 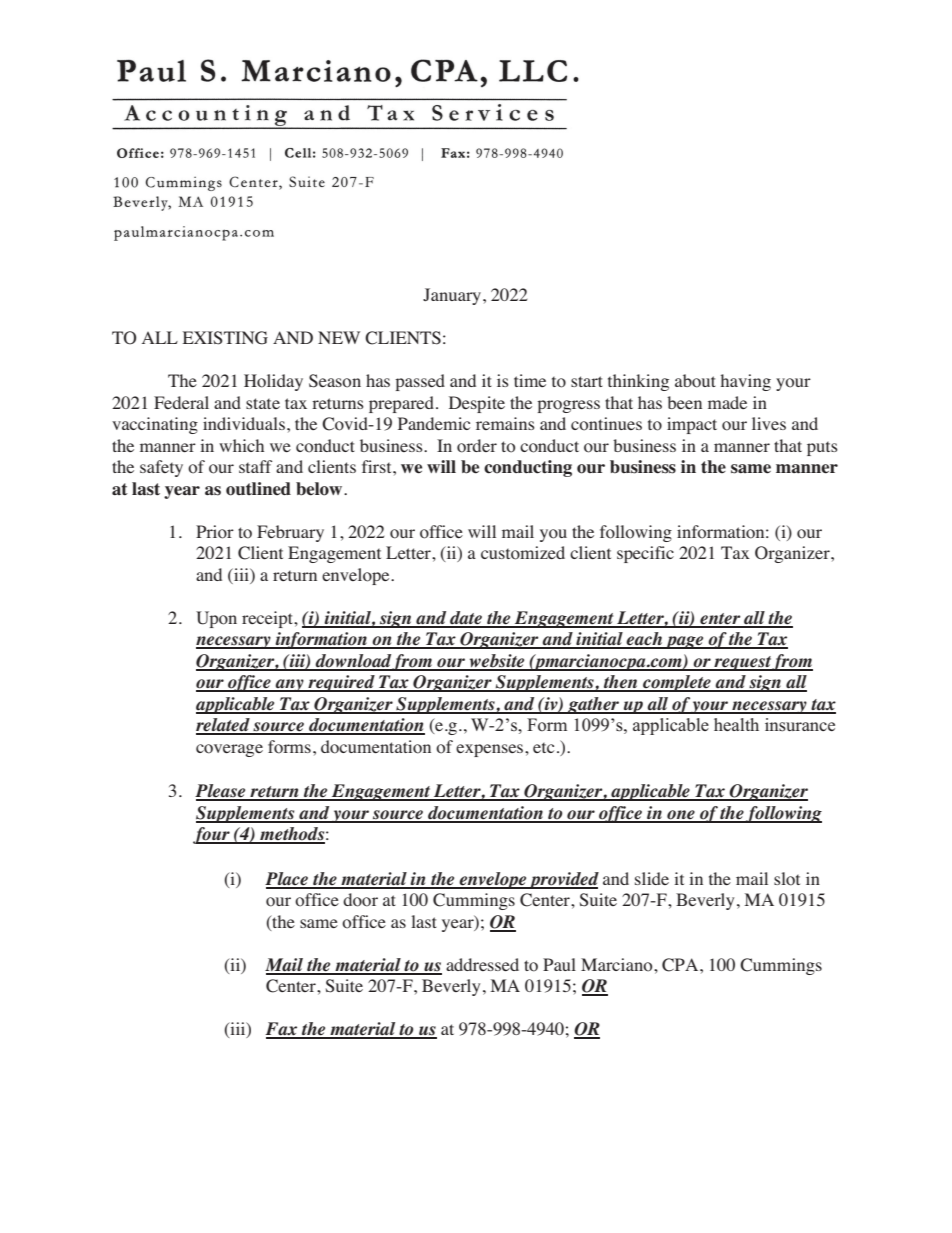 I want to click on Fax, so click(x=282, y=1030).
